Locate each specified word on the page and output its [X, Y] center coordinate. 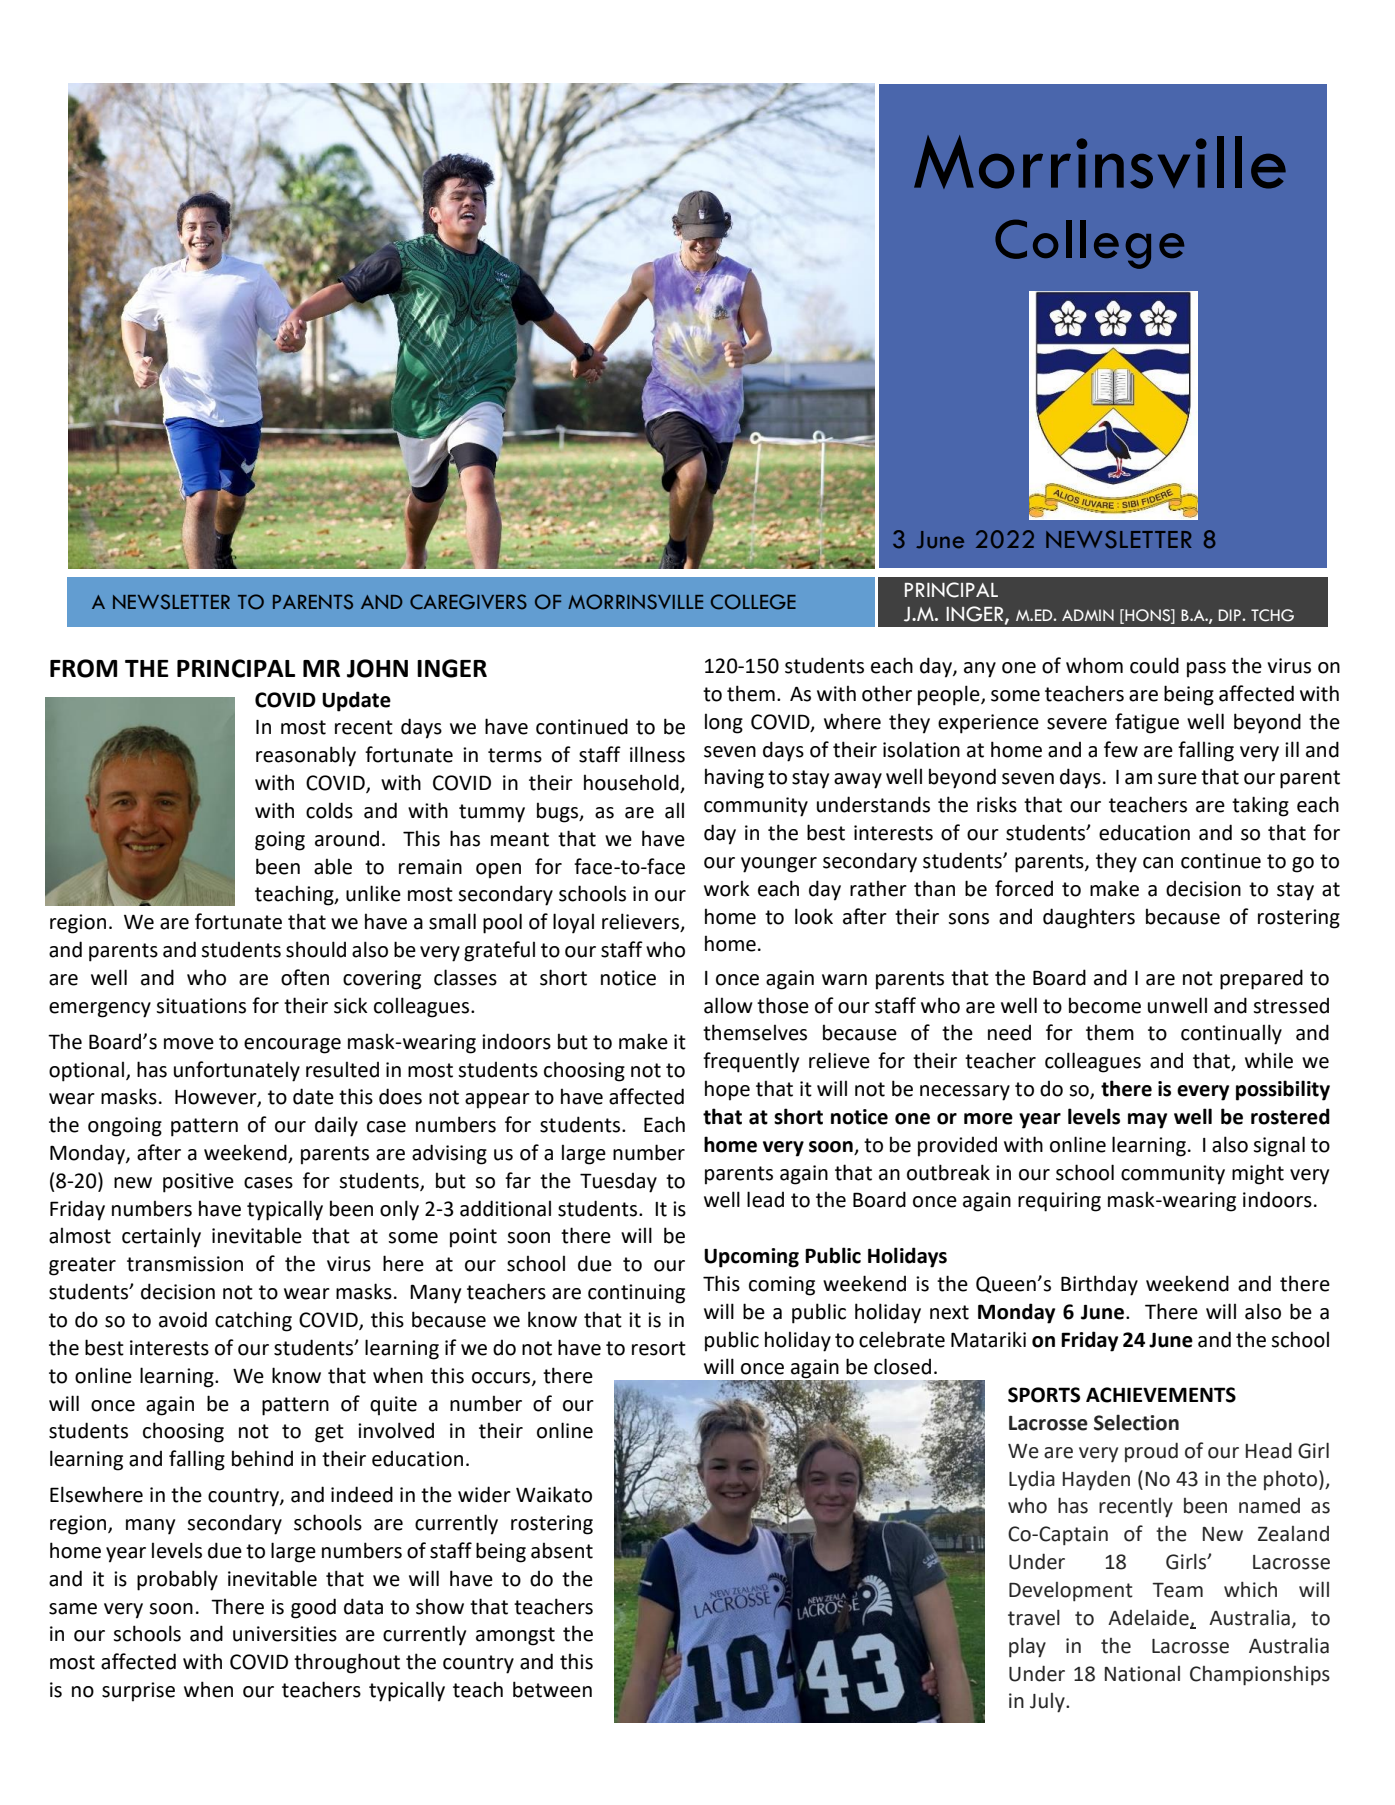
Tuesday [618, 1183]
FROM [83, 668]
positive [198, 1183]
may [1147, 1121]
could [1154, 665]
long [724, 723]
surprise [138, 1692]
